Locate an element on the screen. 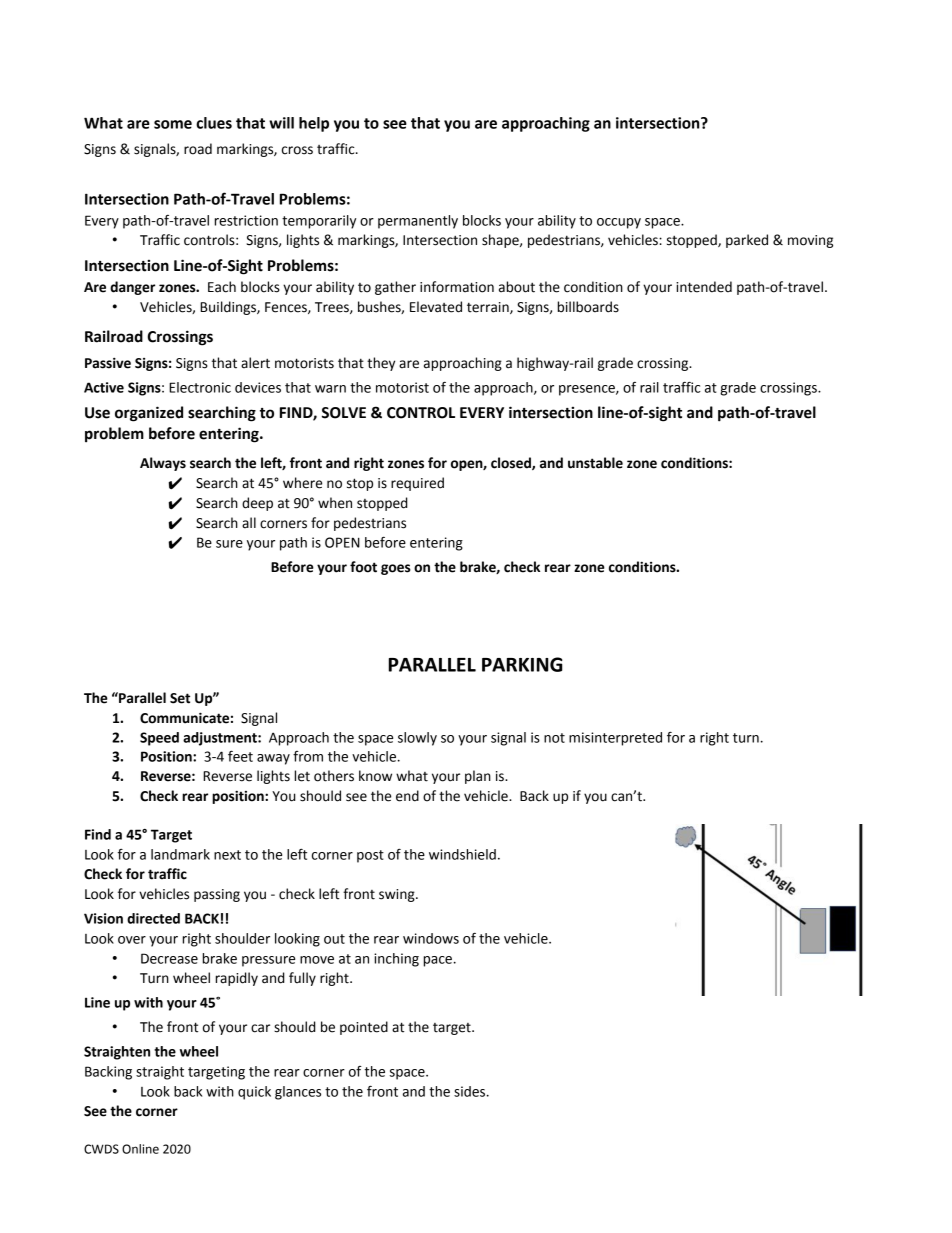 This screenshot has width=952, height=1233. some is located at coordinates (173, 124).
